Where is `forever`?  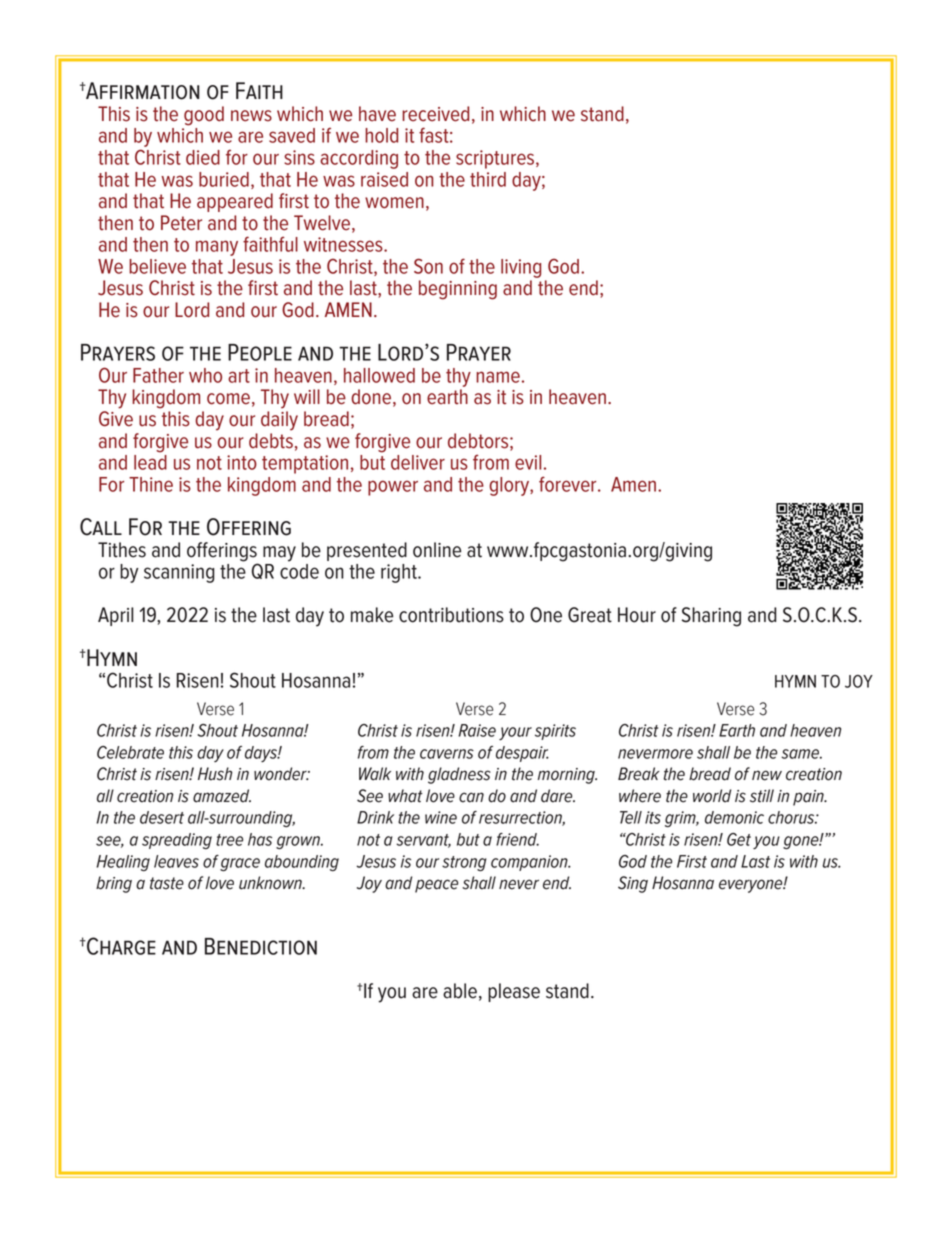 forever is located at coordinates (569, 484).
